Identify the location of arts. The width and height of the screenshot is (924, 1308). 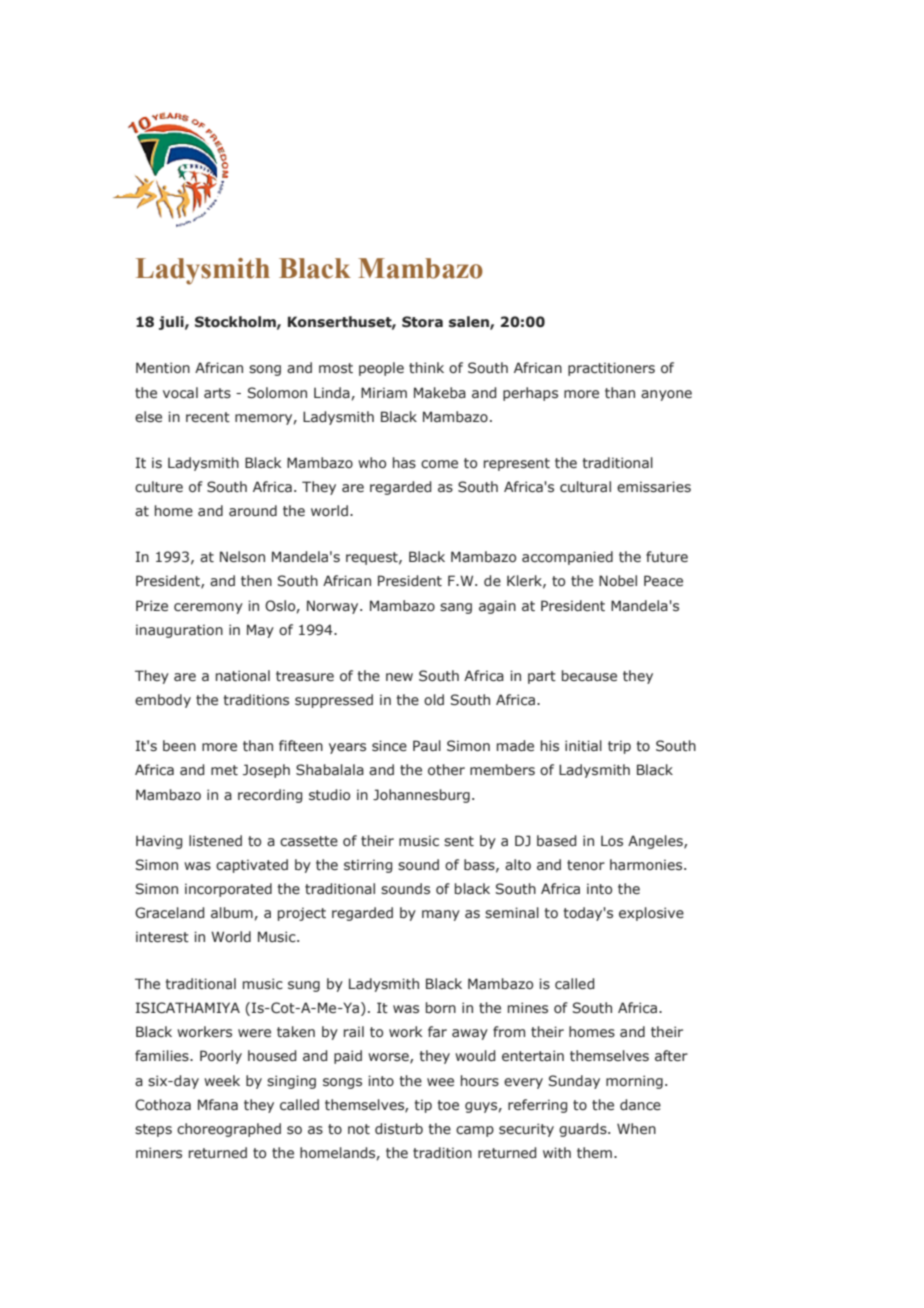
(217, 393).
